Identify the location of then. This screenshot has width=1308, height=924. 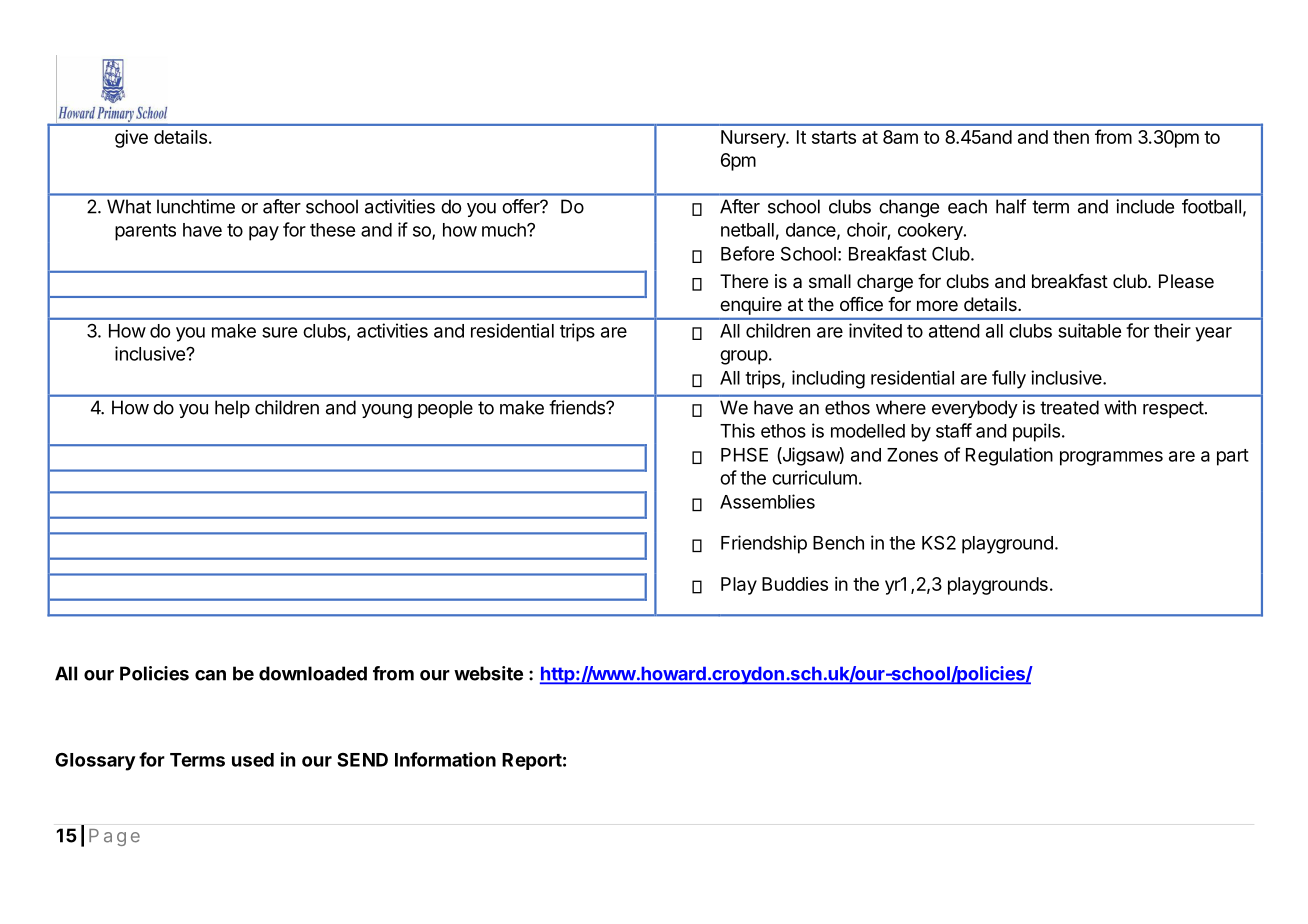
(1071, 137).
